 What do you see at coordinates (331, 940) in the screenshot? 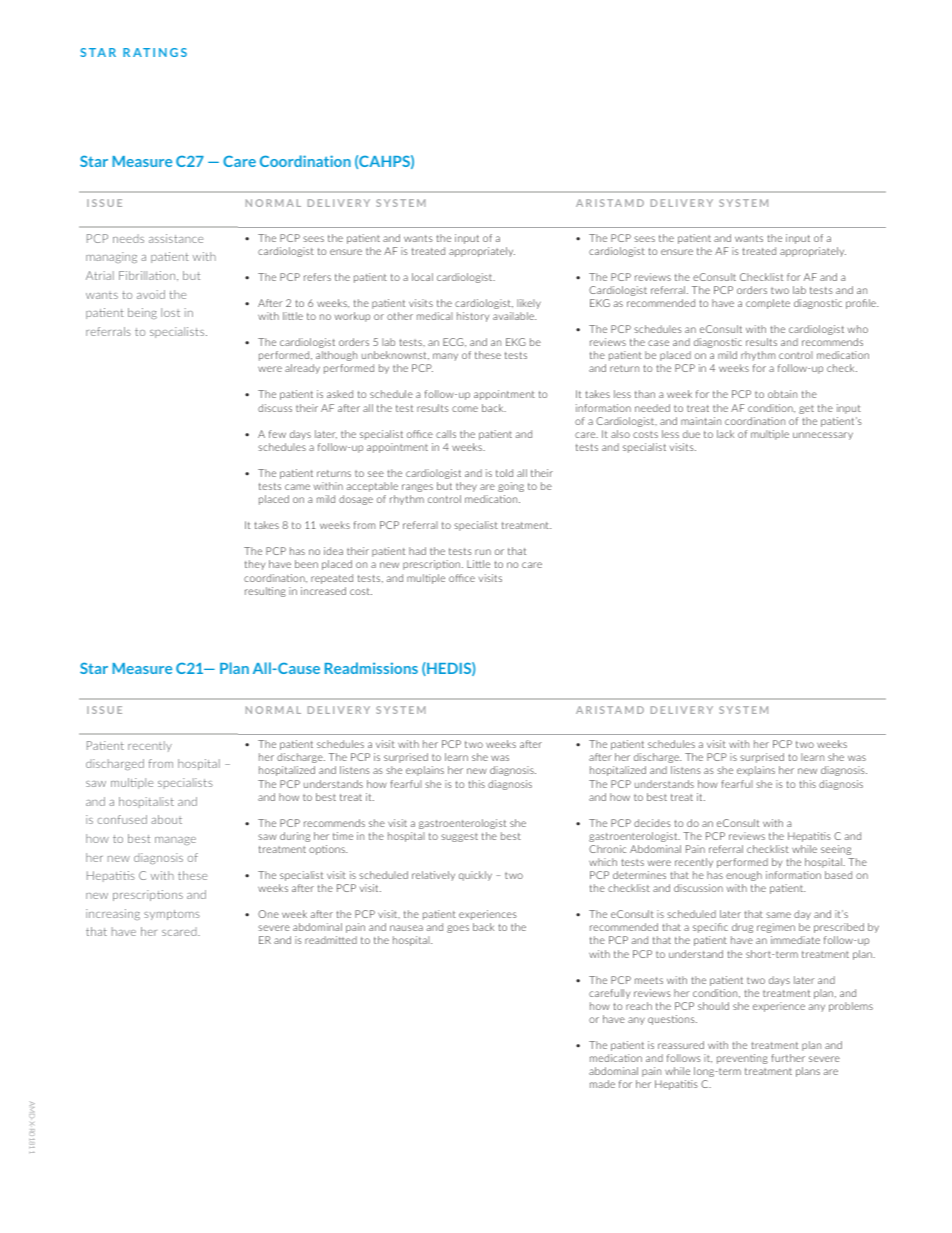
I see `readmitted` at bounding box center [331, 940].
